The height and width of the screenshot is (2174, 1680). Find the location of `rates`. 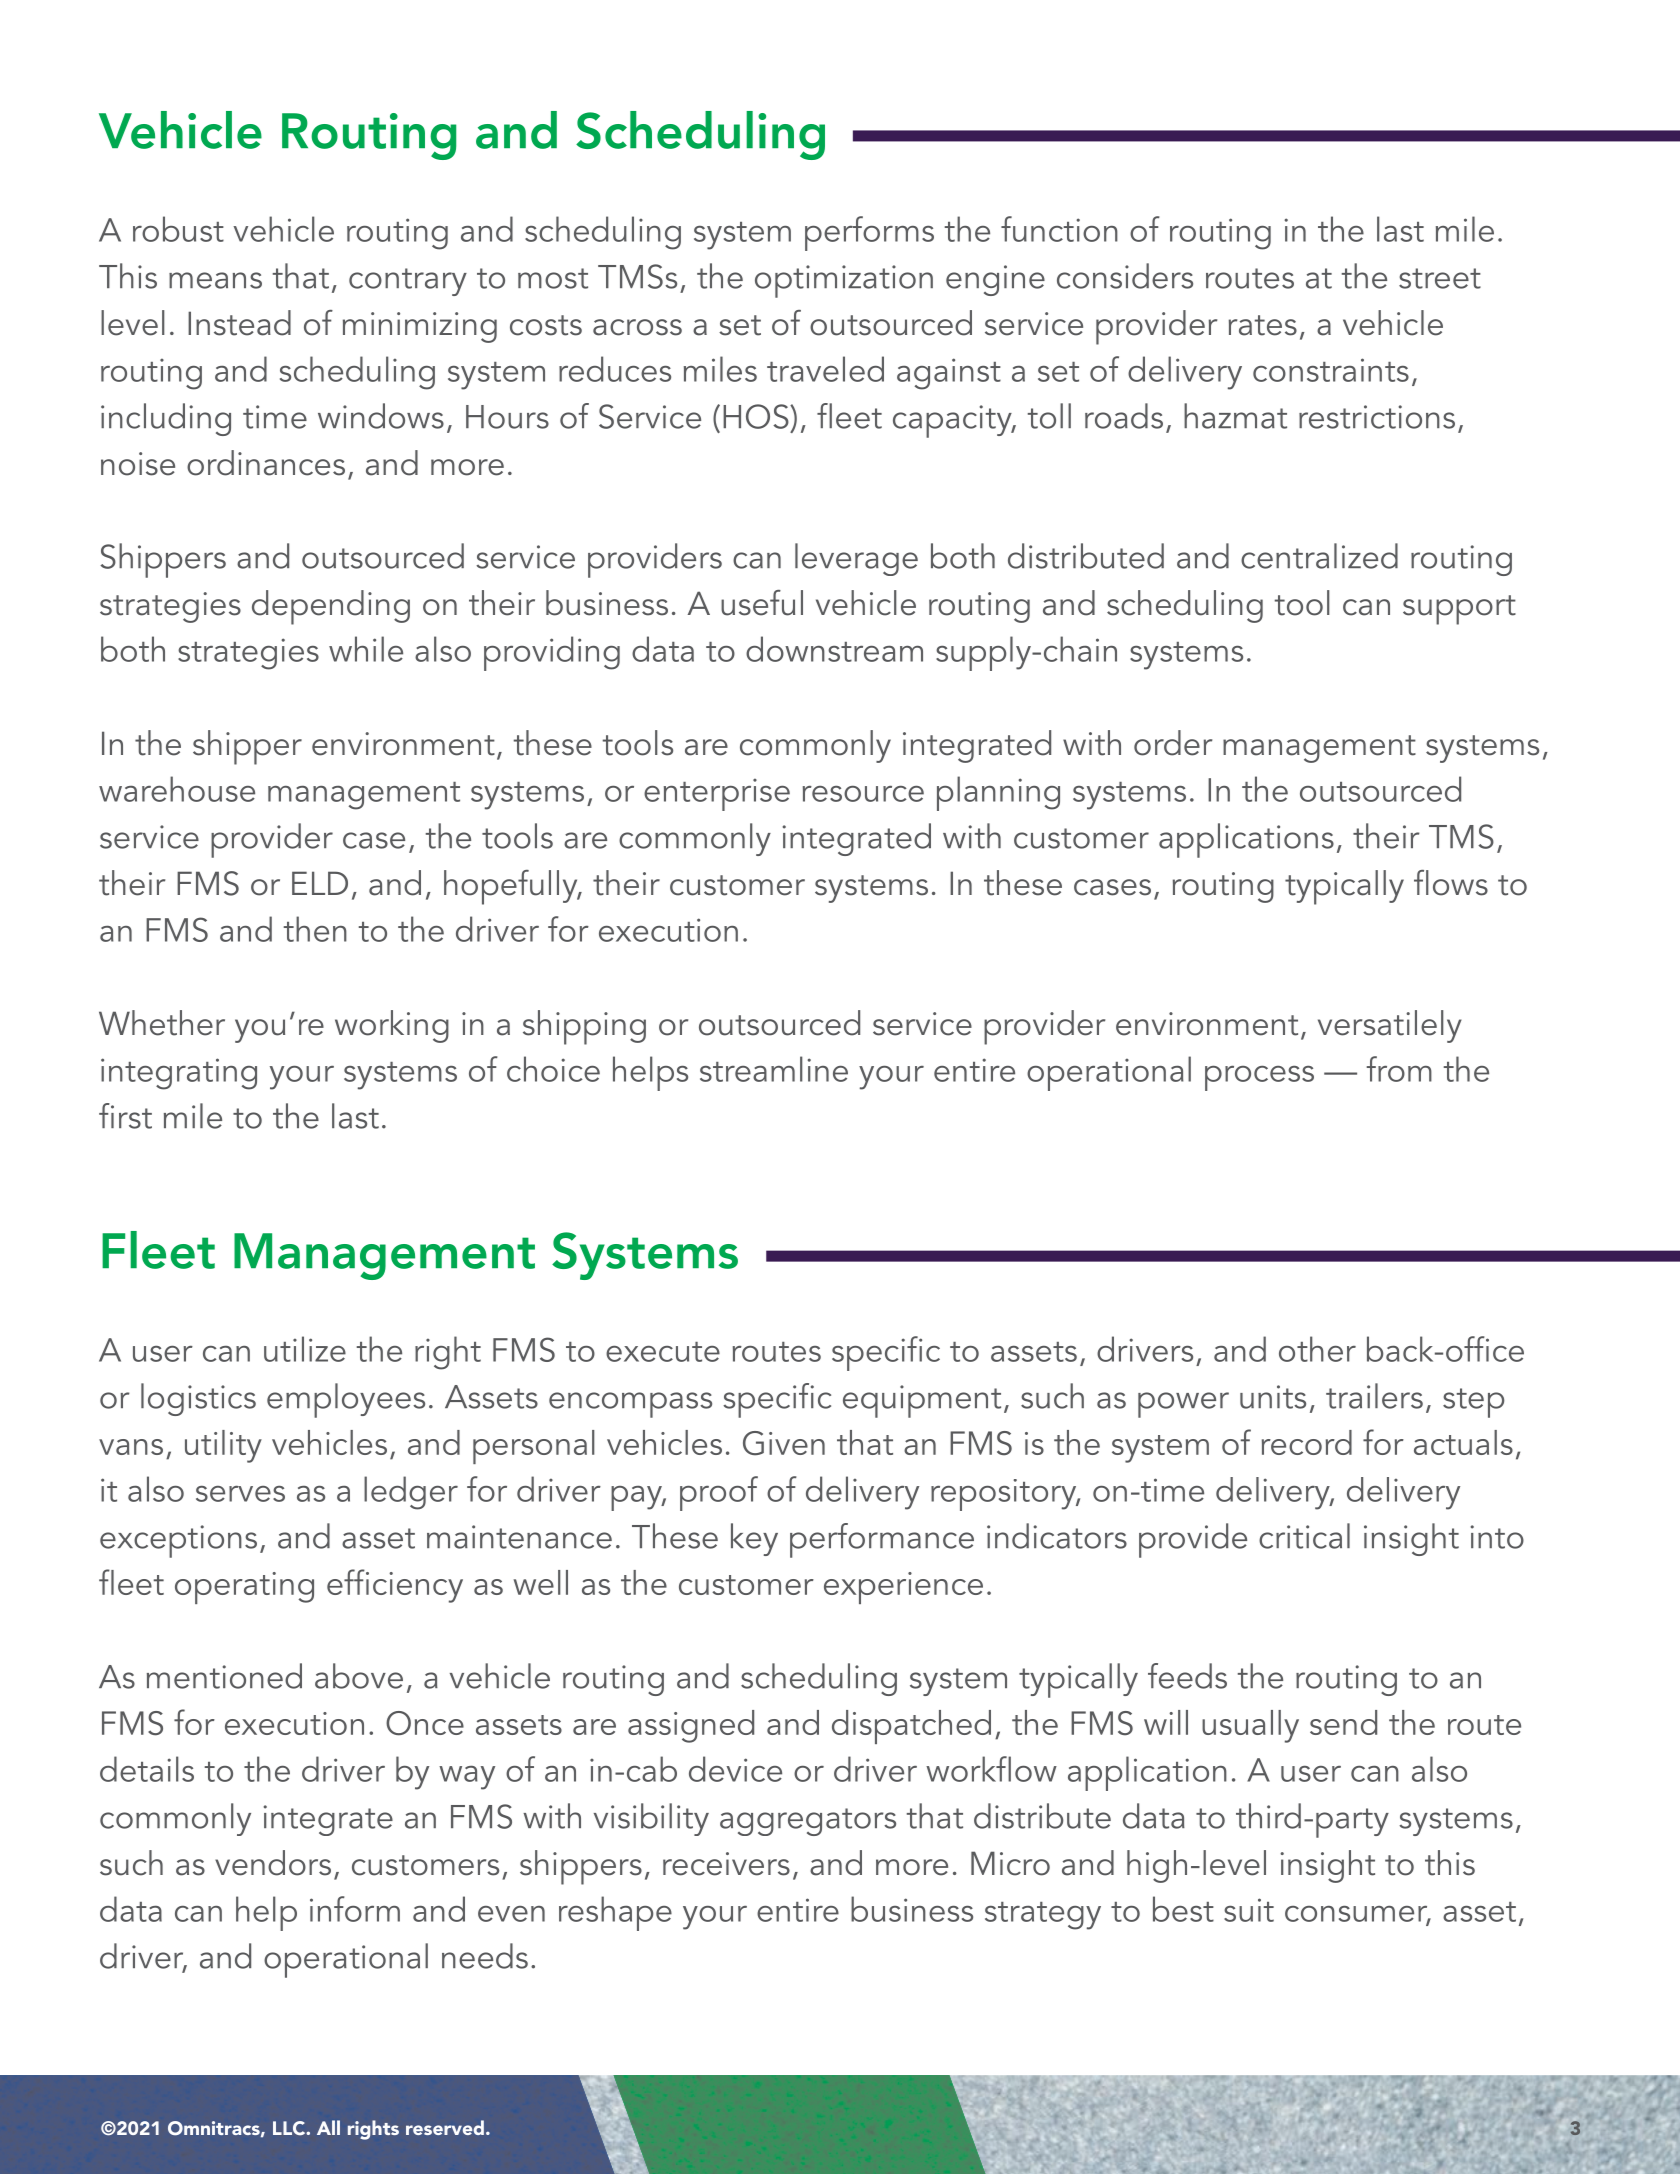

rates is located at coordinates (1263, 325).
